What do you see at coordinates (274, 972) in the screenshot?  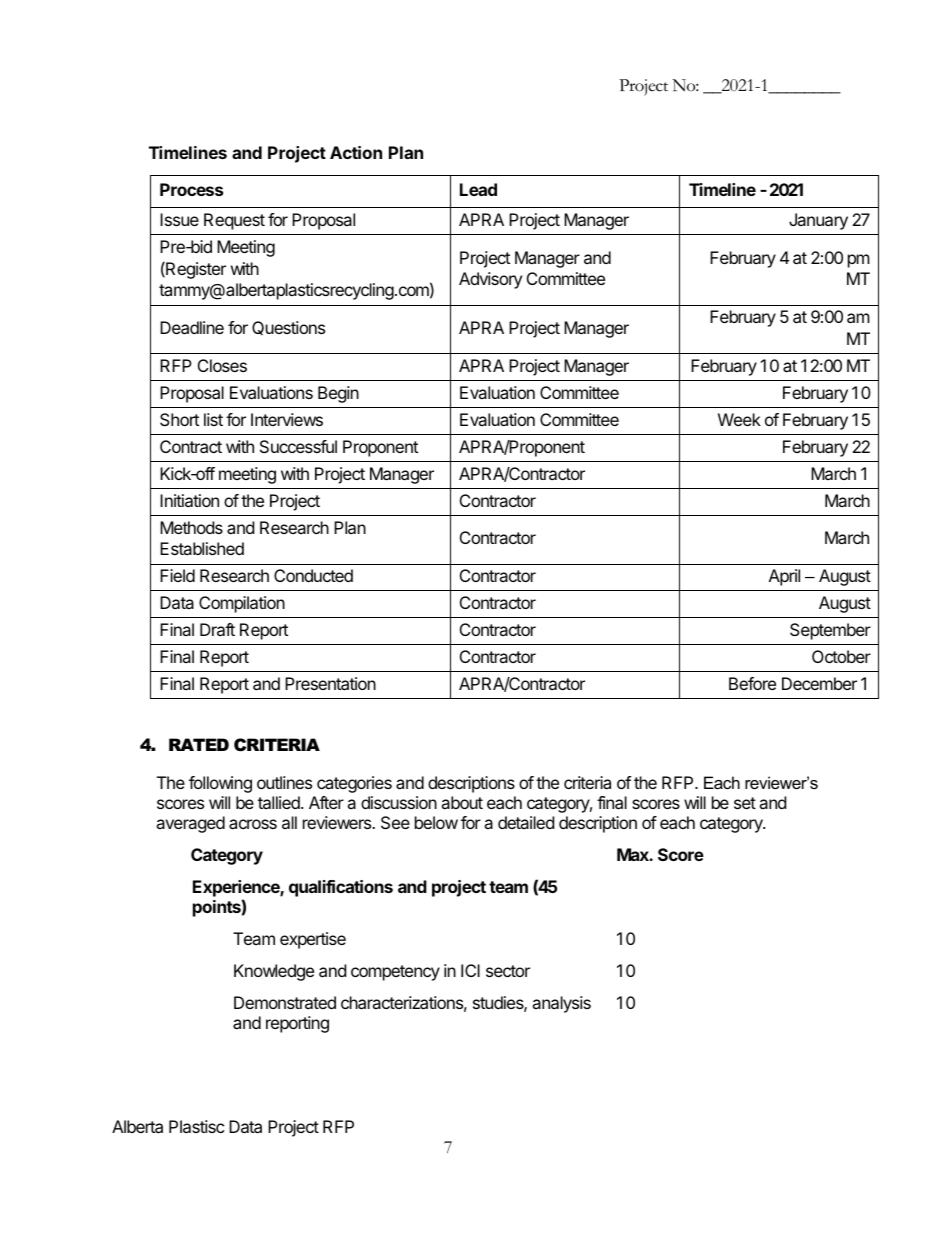 I see `Knowledge` at bounding box center [274, 972].
